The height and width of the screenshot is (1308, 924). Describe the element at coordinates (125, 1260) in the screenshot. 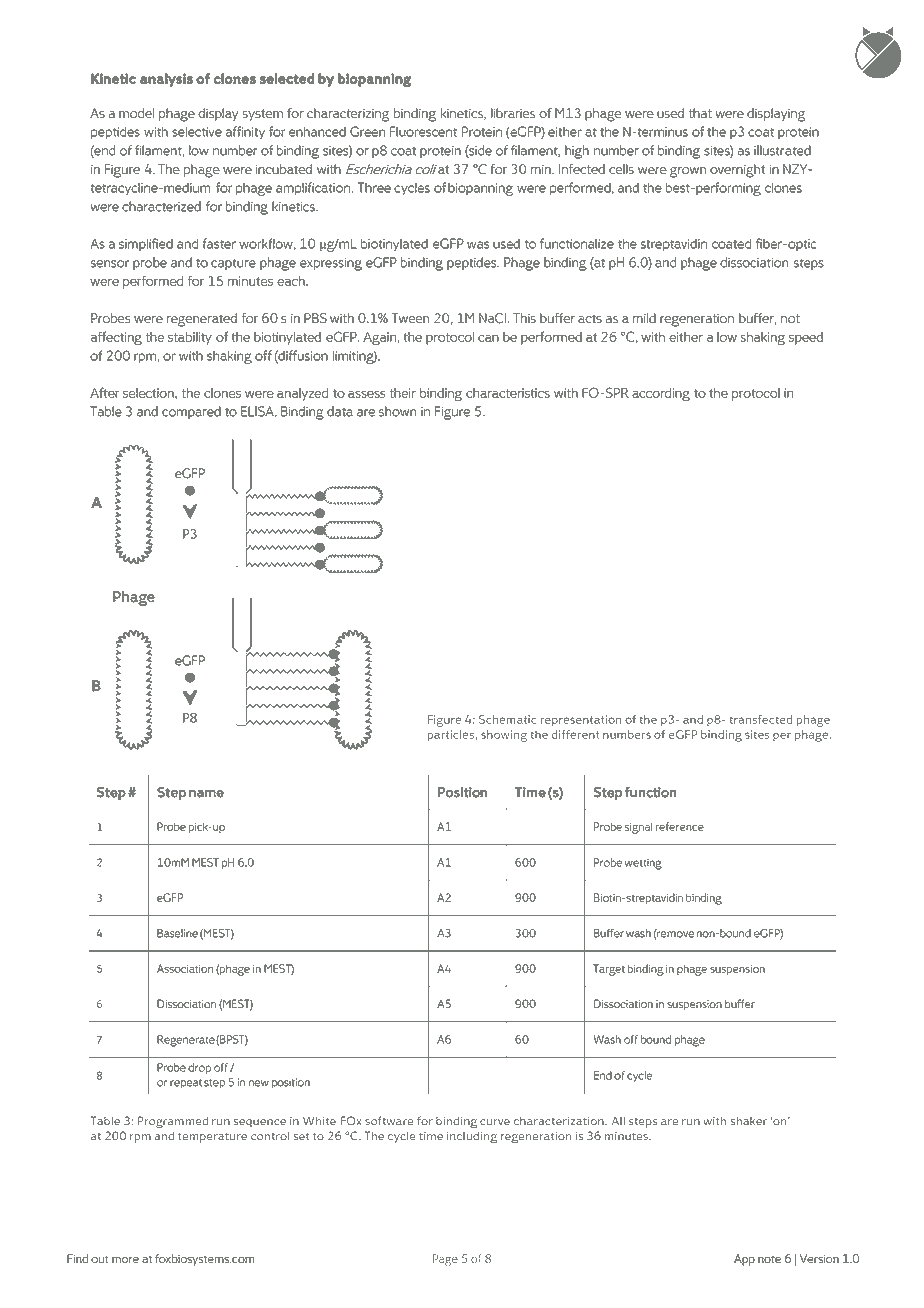

I see `more` at that location.
